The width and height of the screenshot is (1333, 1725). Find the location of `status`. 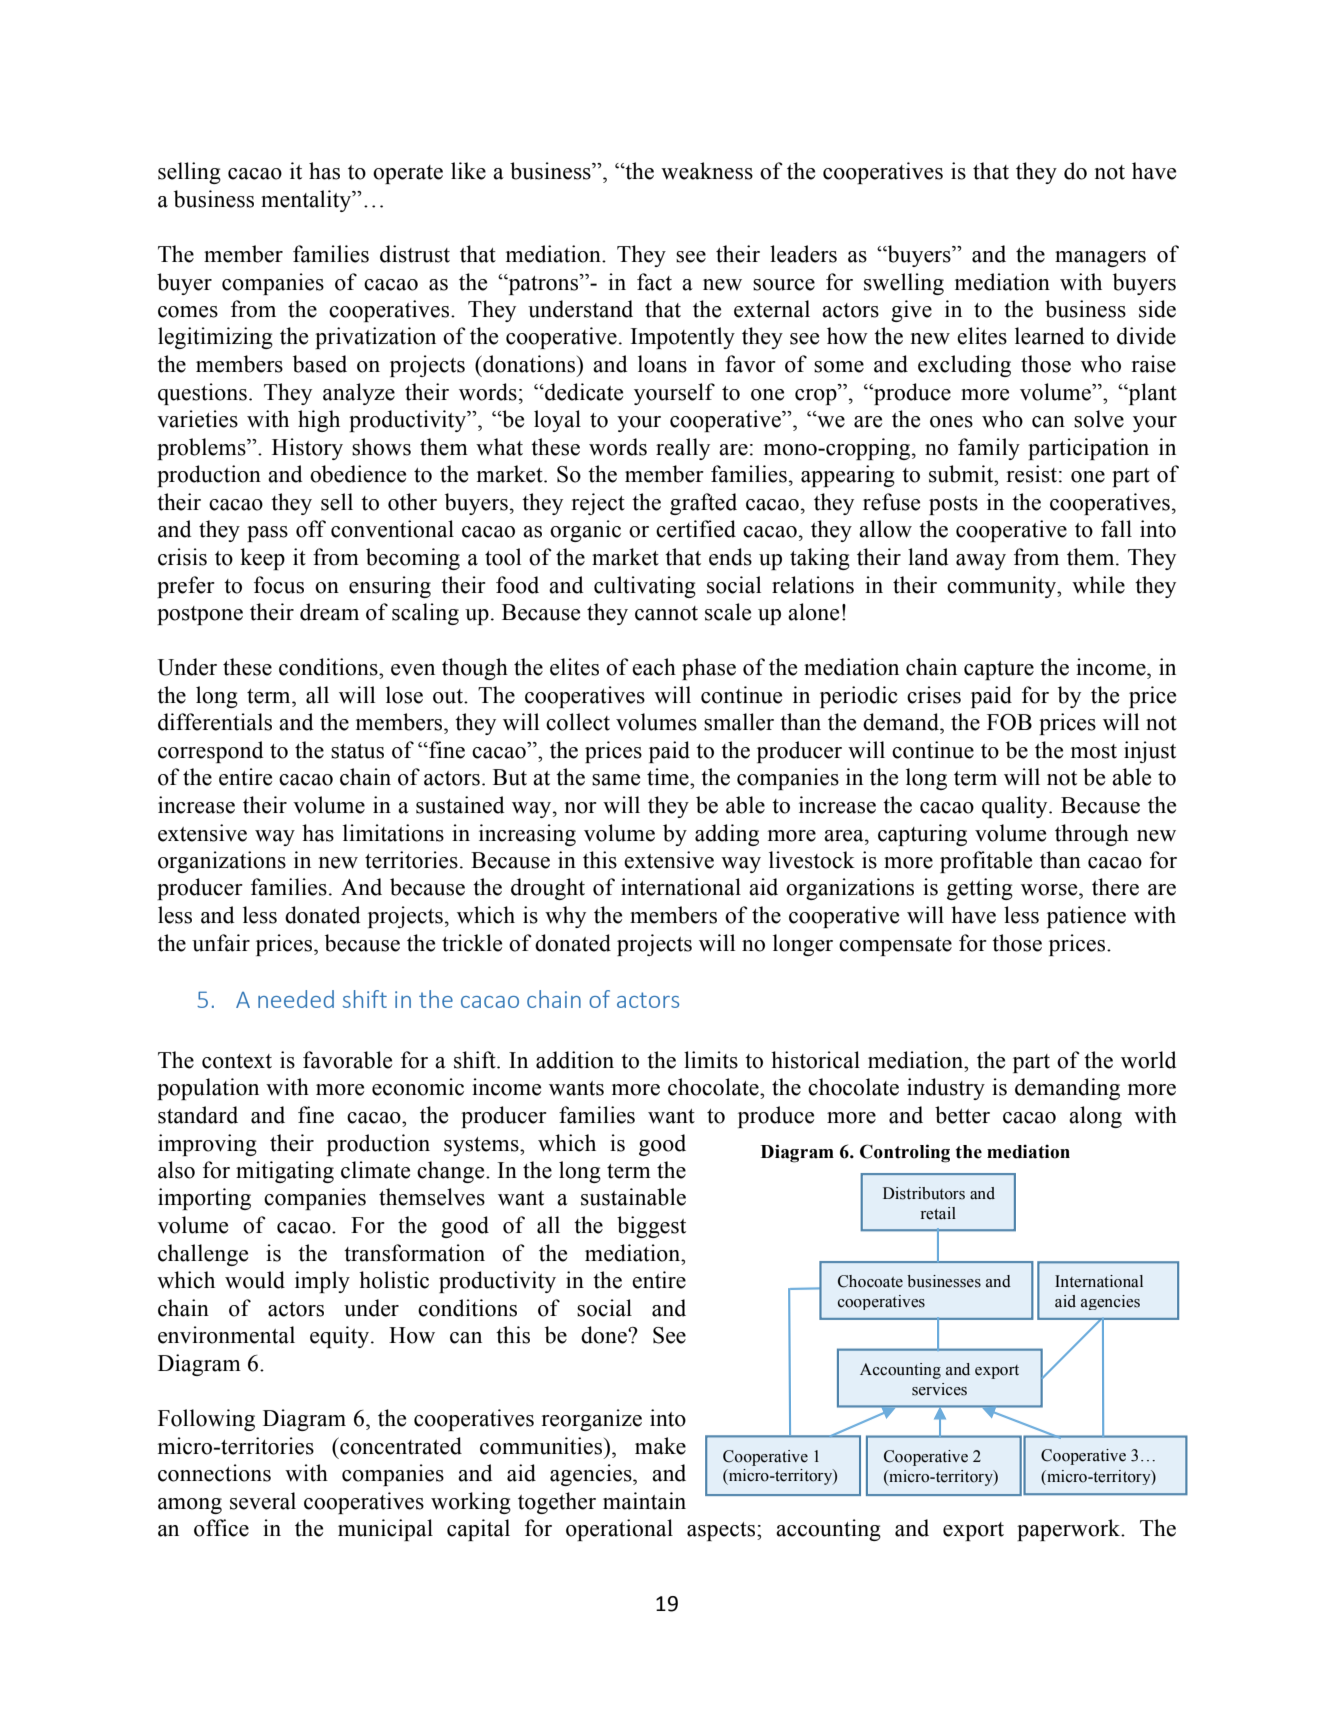

status is located at coordinates (357, 751).
